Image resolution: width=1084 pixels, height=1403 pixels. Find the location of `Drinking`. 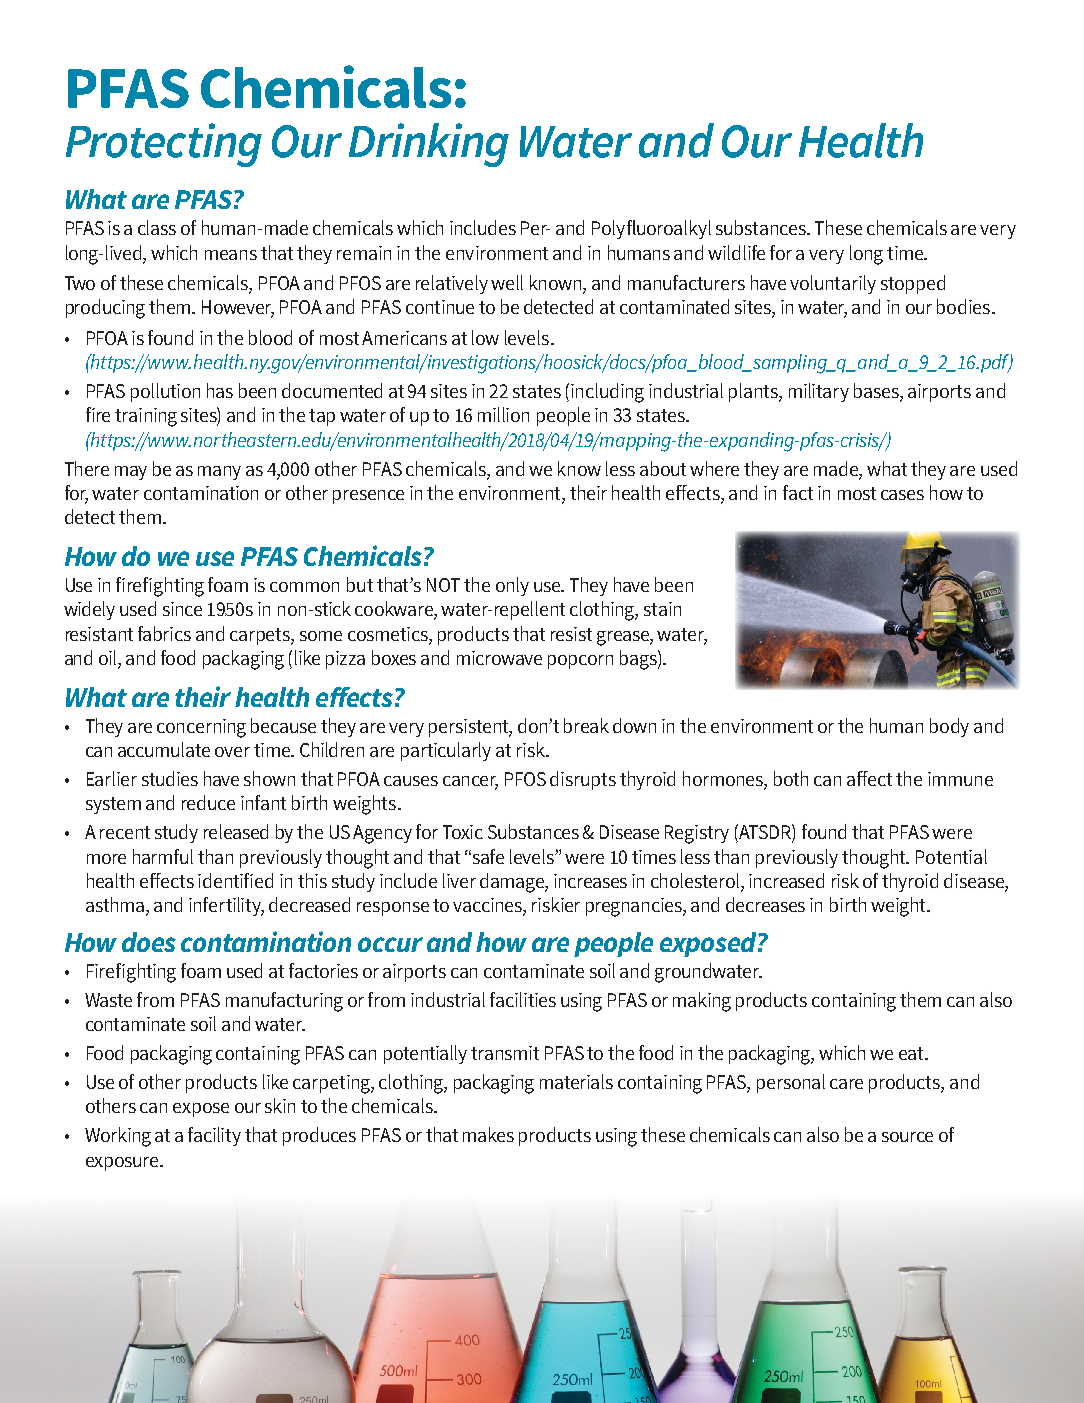

Drinking is located at coordinates (429, 145).
